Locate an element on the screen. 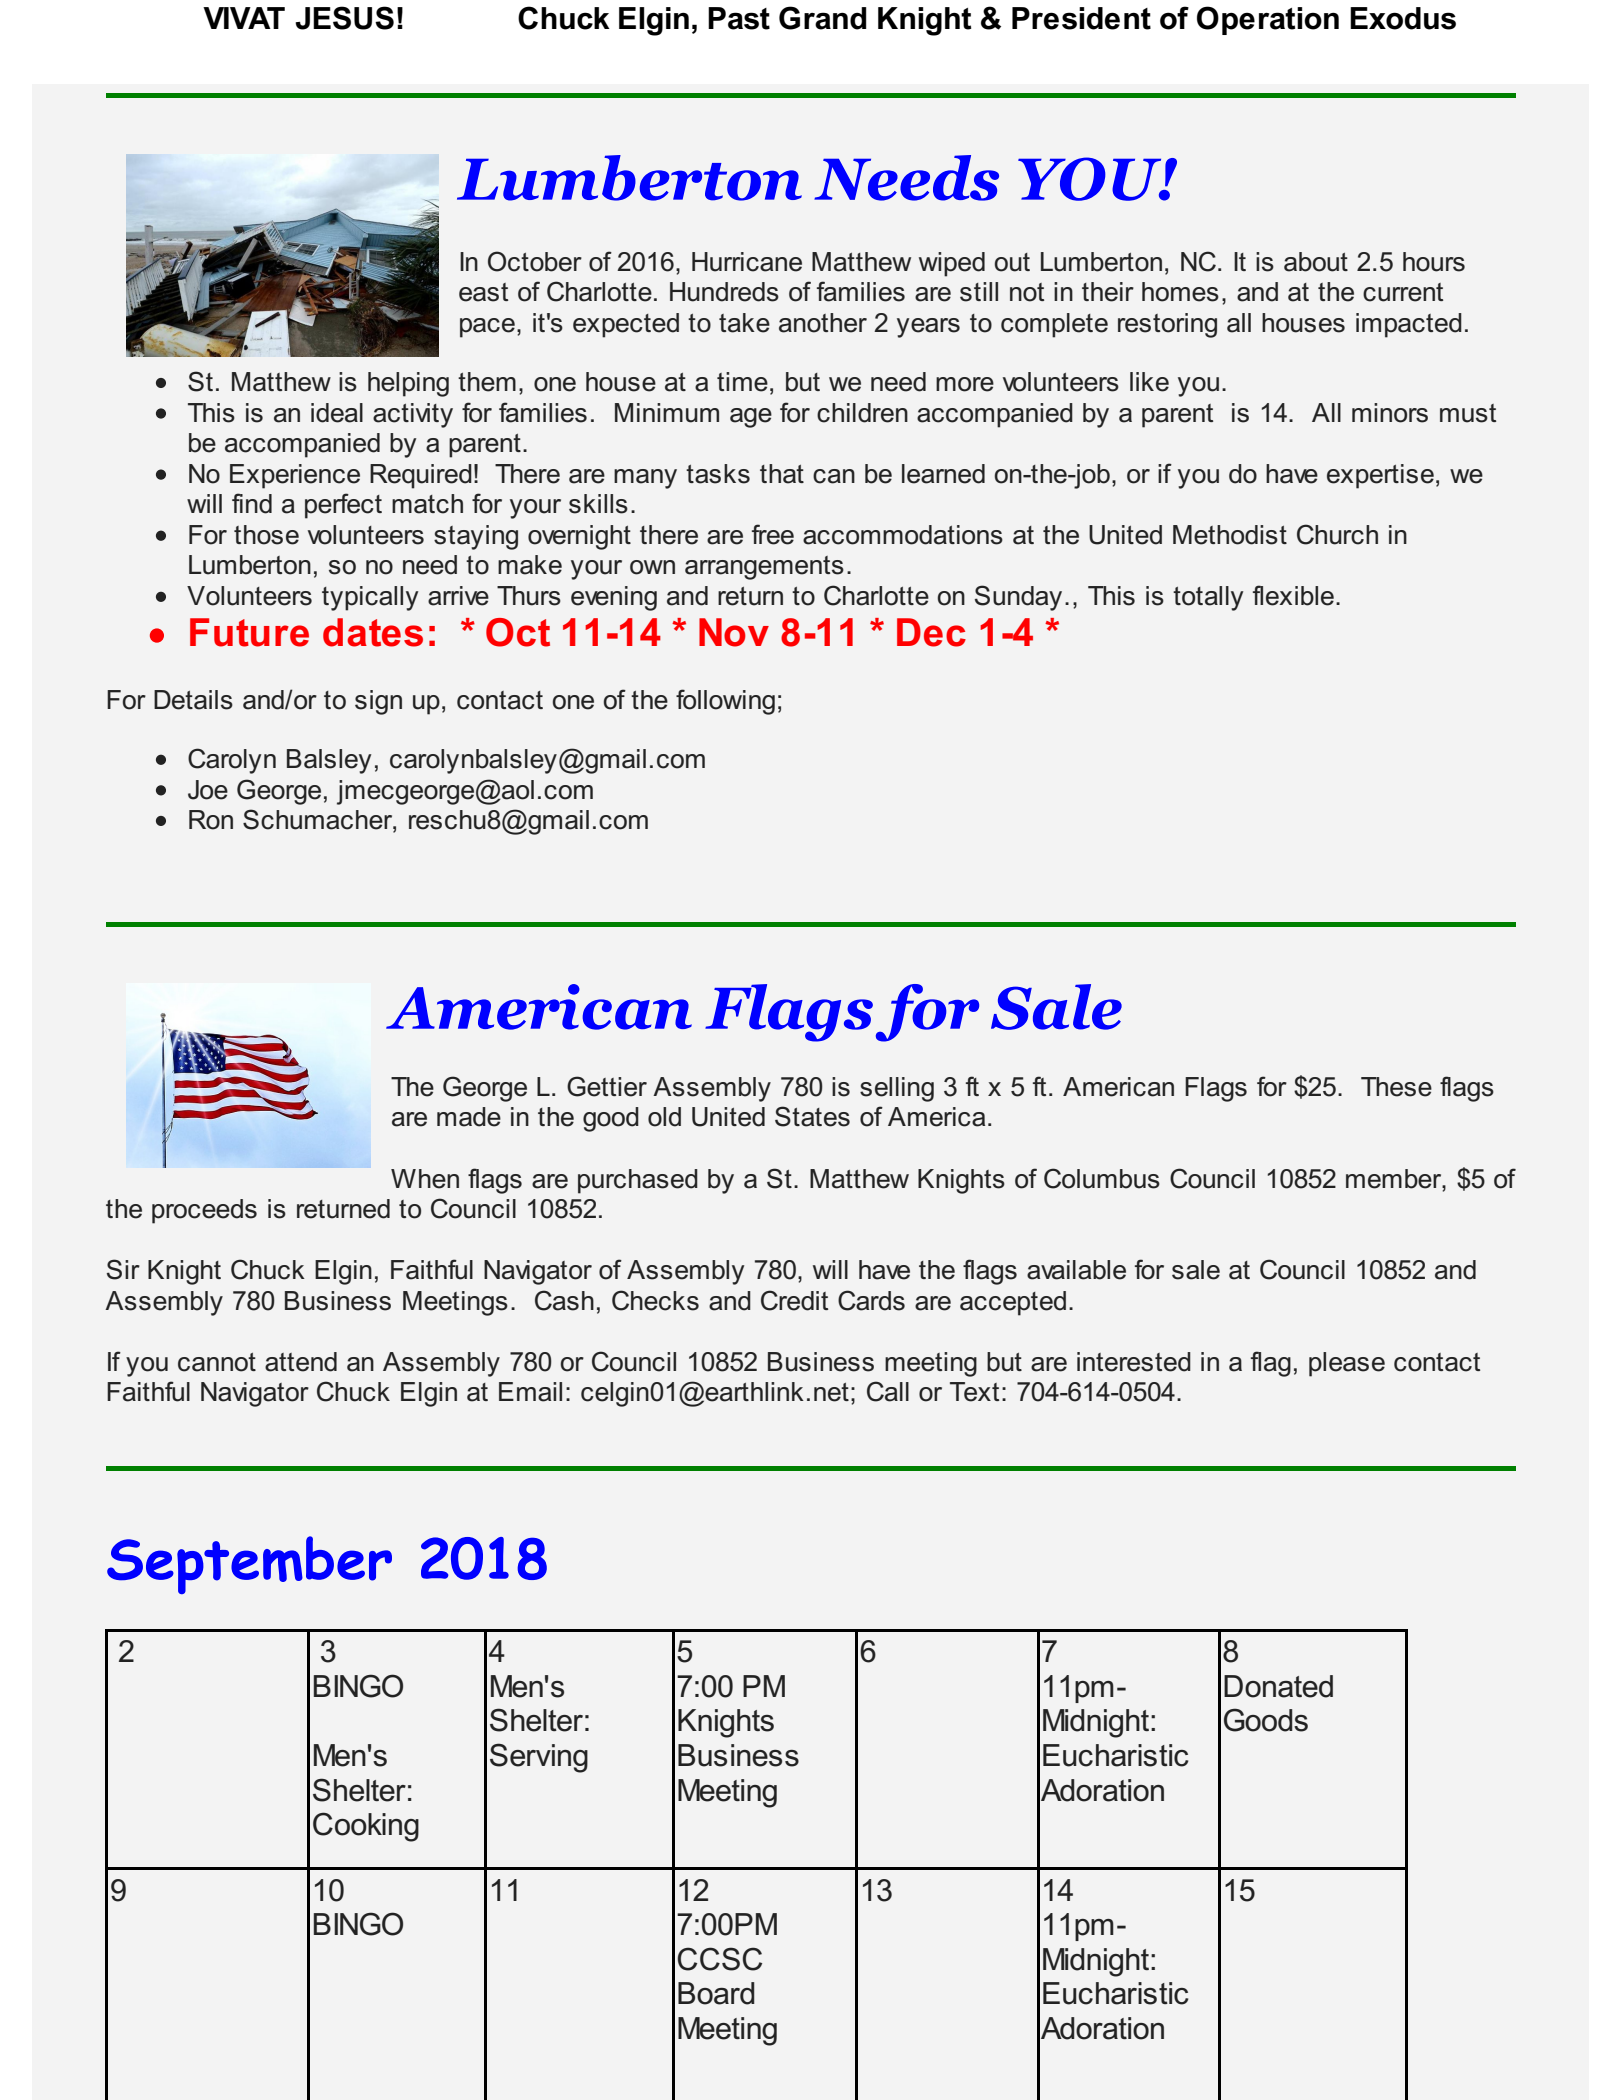  Grand is located at coordinates (823, 18).
